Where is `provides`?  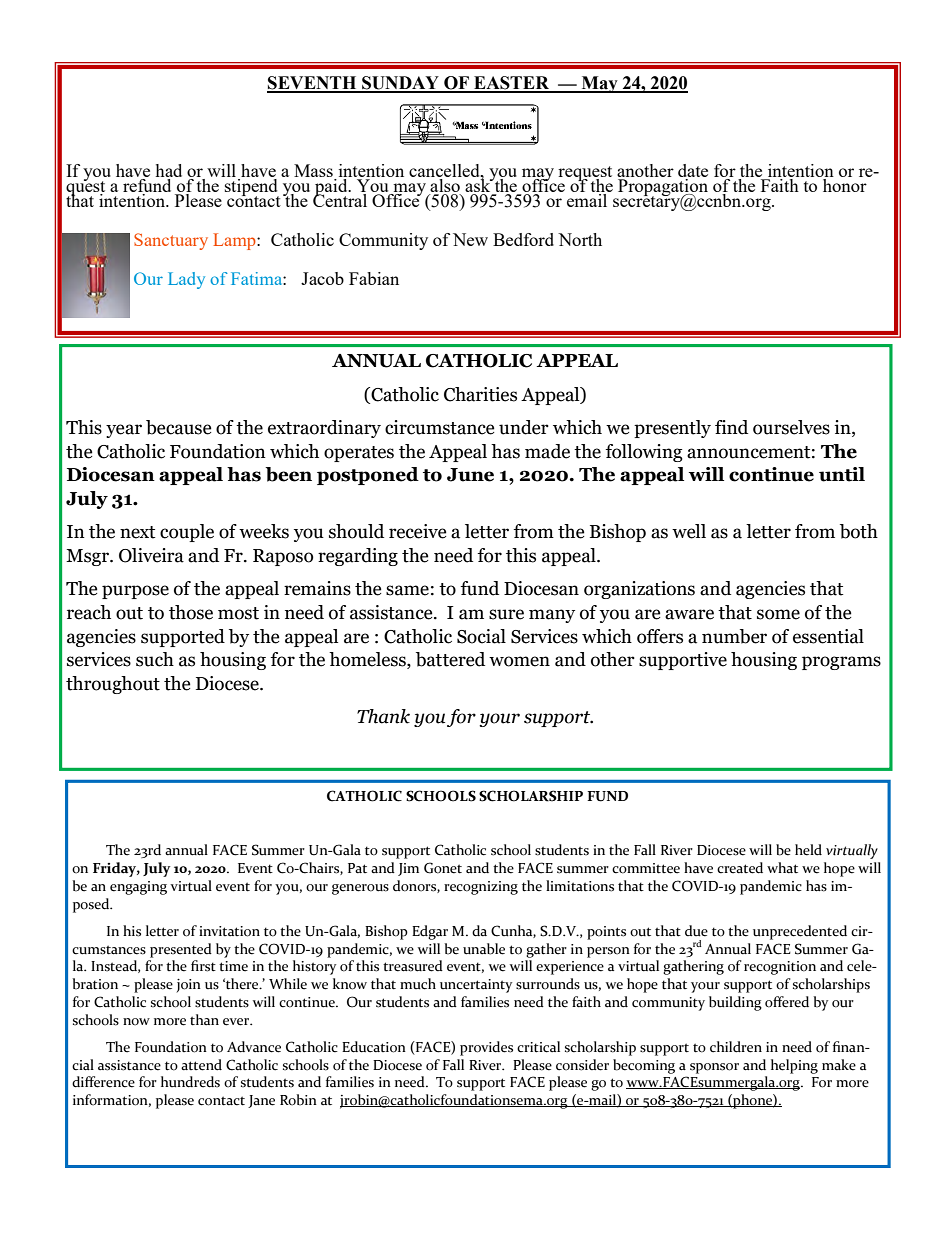
provides is located at coordinates (486, 1048).
